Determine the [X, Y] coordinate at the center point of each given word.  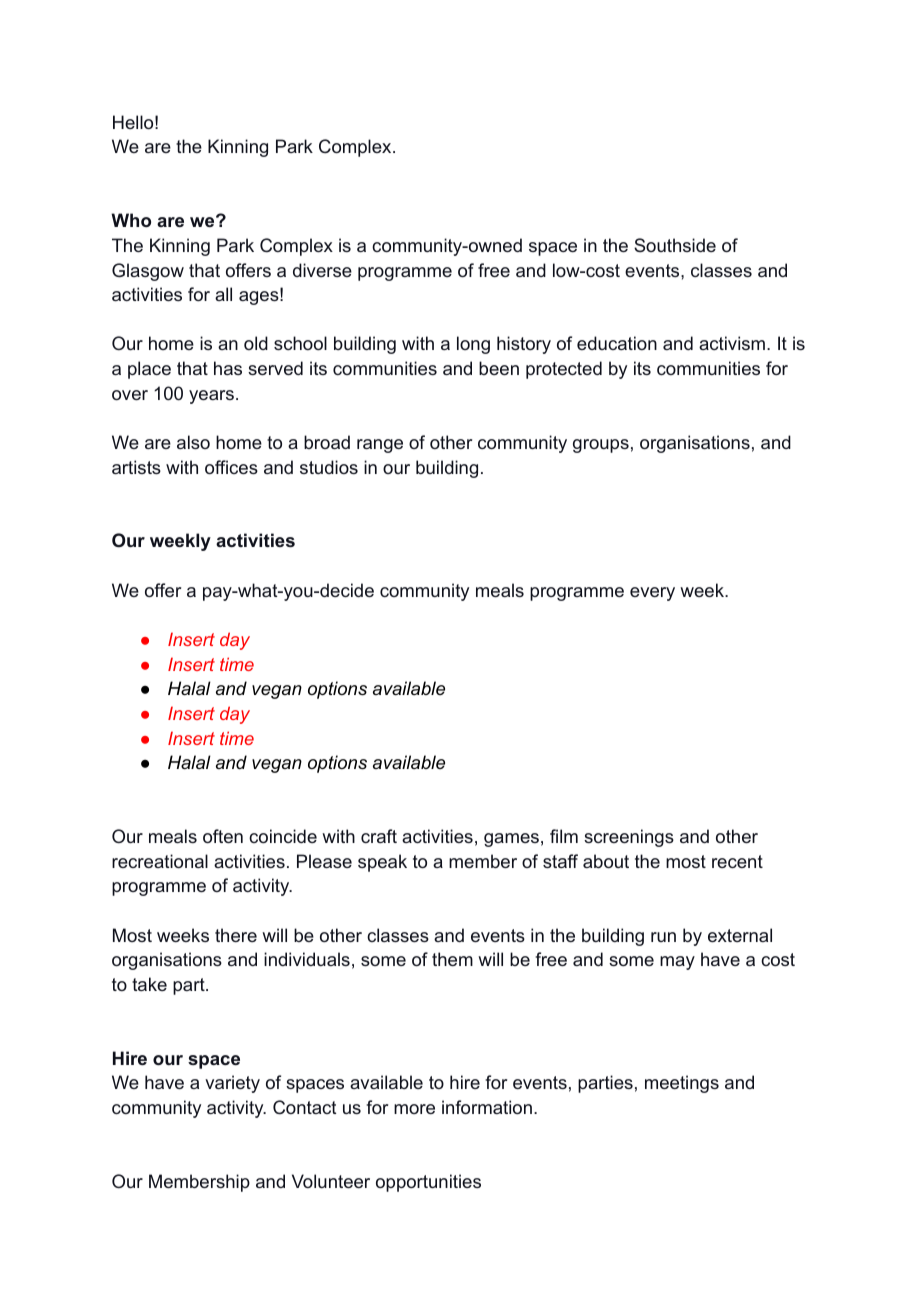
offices [231, 467]
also [193, 442]
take [149, 984]
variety [232, 1084]
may [677, 963]
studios [329, 467]
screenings [629, 838]
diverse [322, 270]
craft [379, 836]
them [452, 959]
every [652, 594]
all [223, 294]
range [380, 446]
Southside [675, 245]
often [223, 836]
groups [601, 446]
